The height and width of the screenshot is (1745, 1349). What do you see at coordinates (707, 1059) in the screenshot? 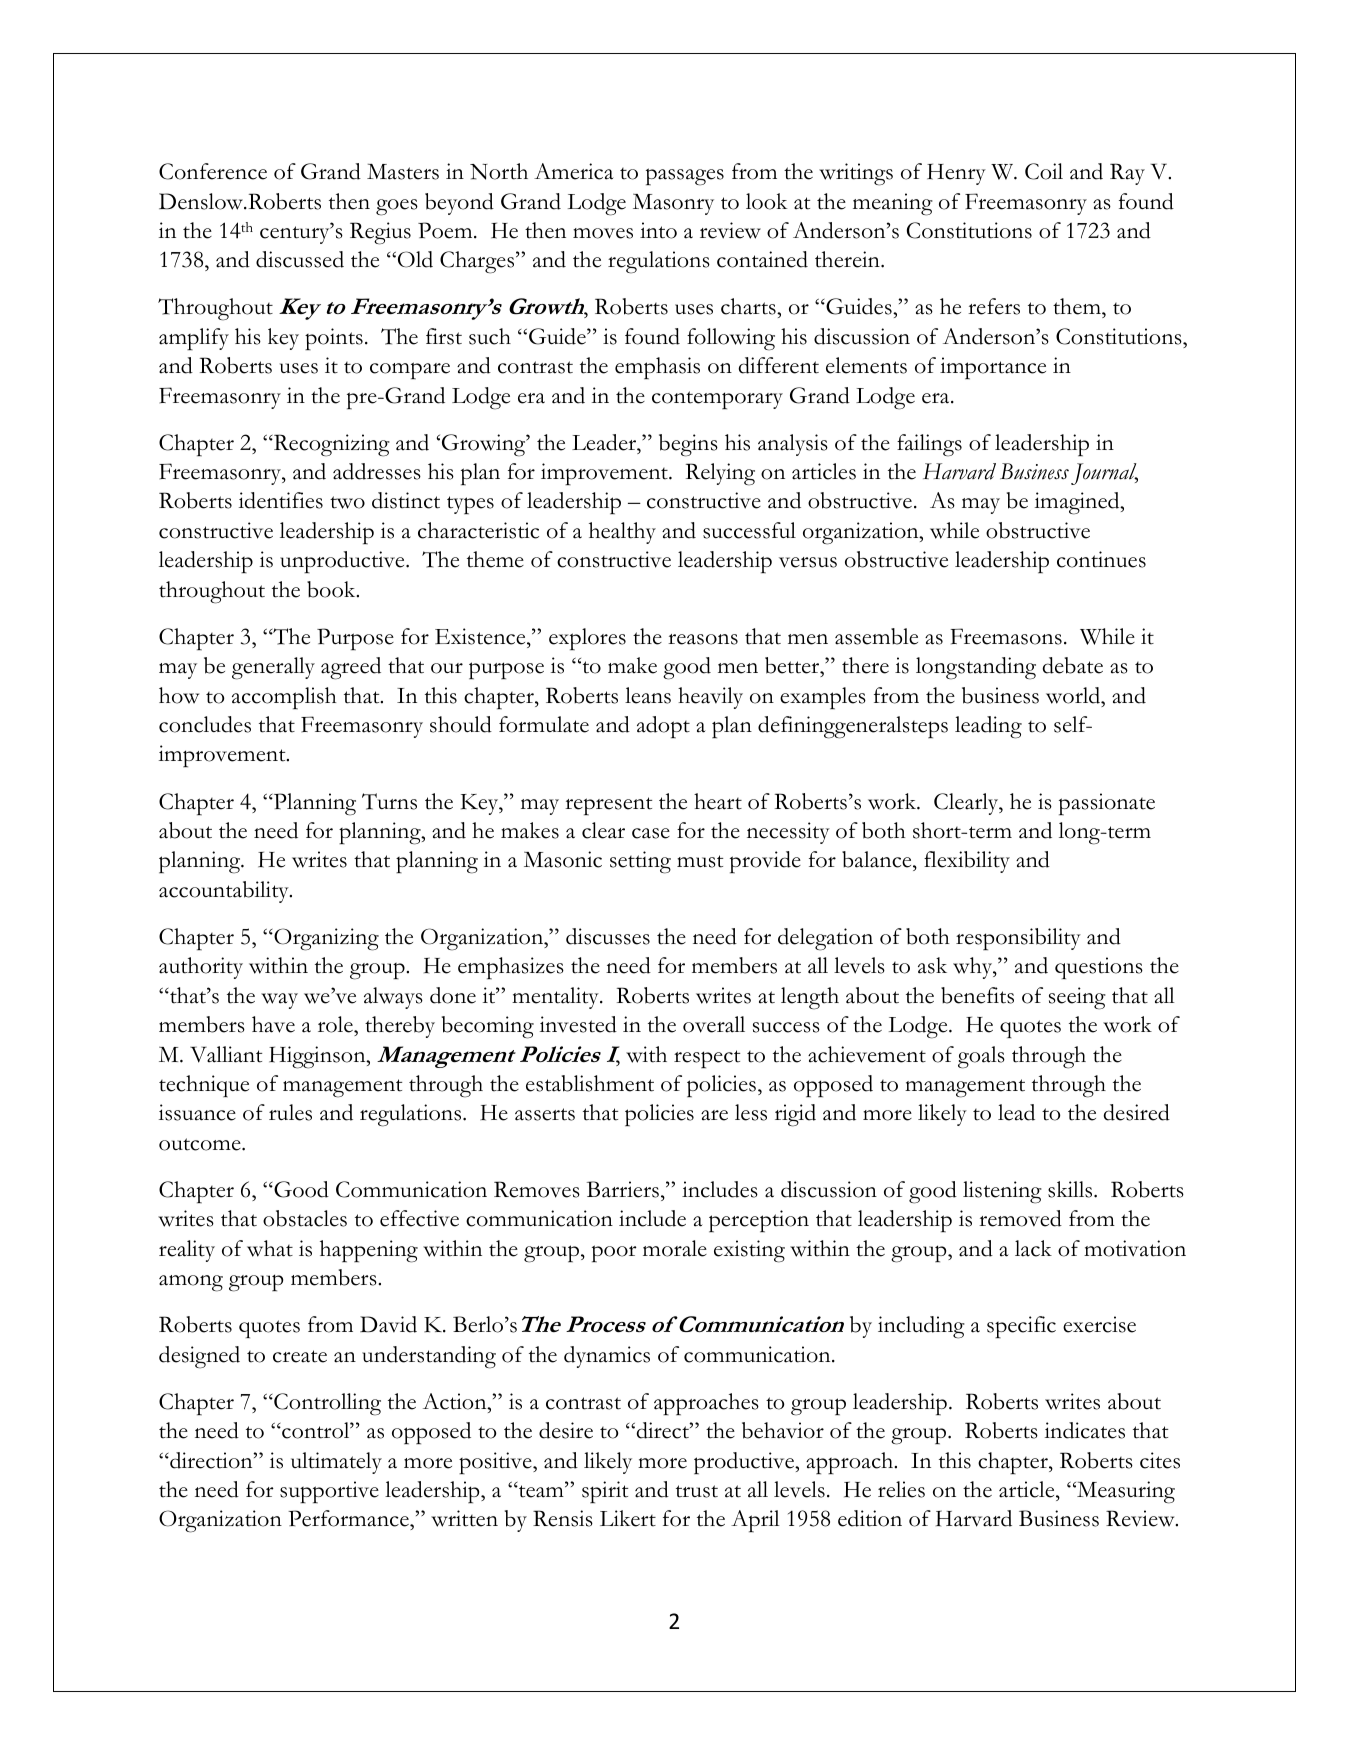
I see `respect` at bounding box center [707, 1059].
